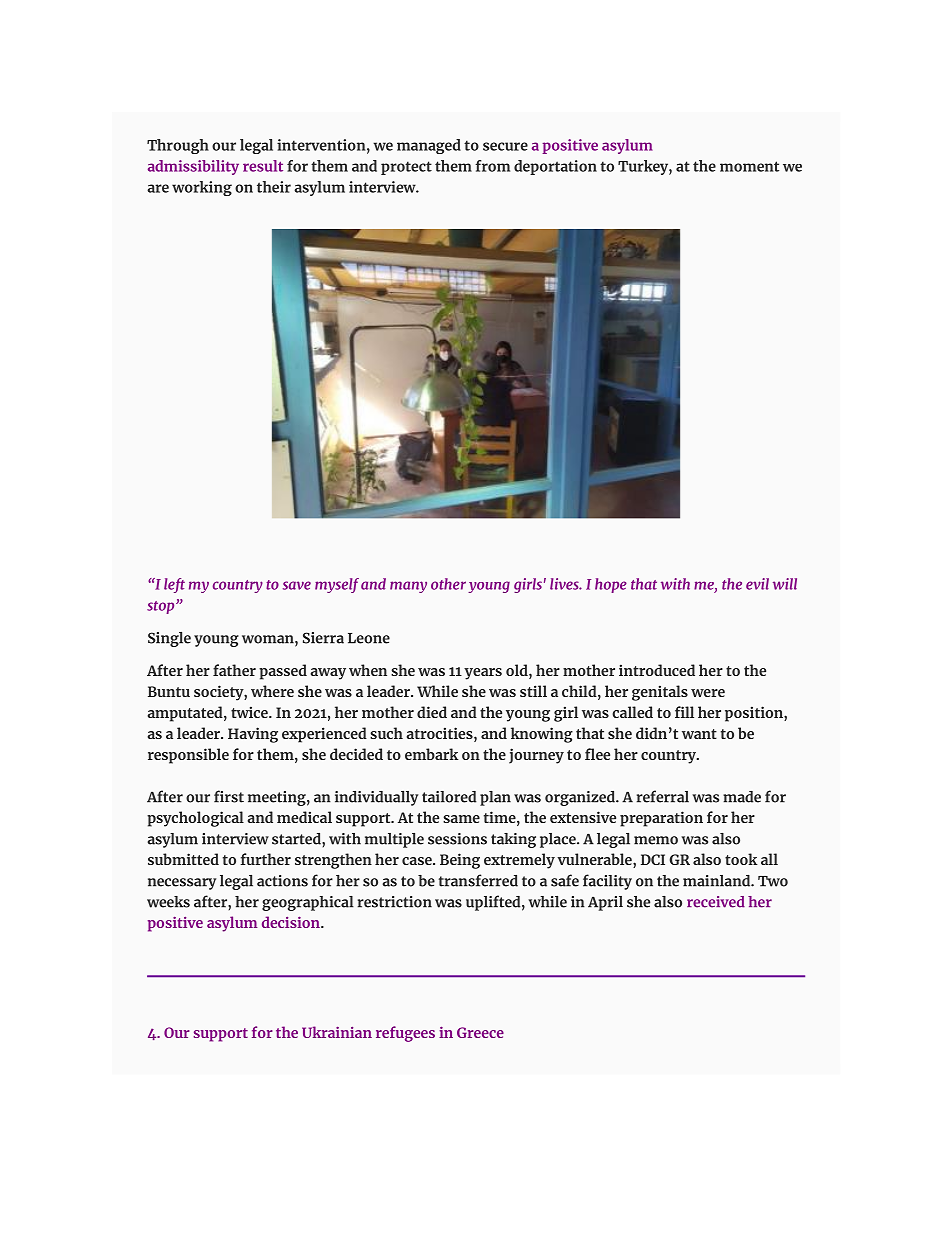 This screenshot has height=1233, width=952. What do you see at coordinates (263, 166) in the screenshot?
I see `result` at bounding box center [263, 166].
